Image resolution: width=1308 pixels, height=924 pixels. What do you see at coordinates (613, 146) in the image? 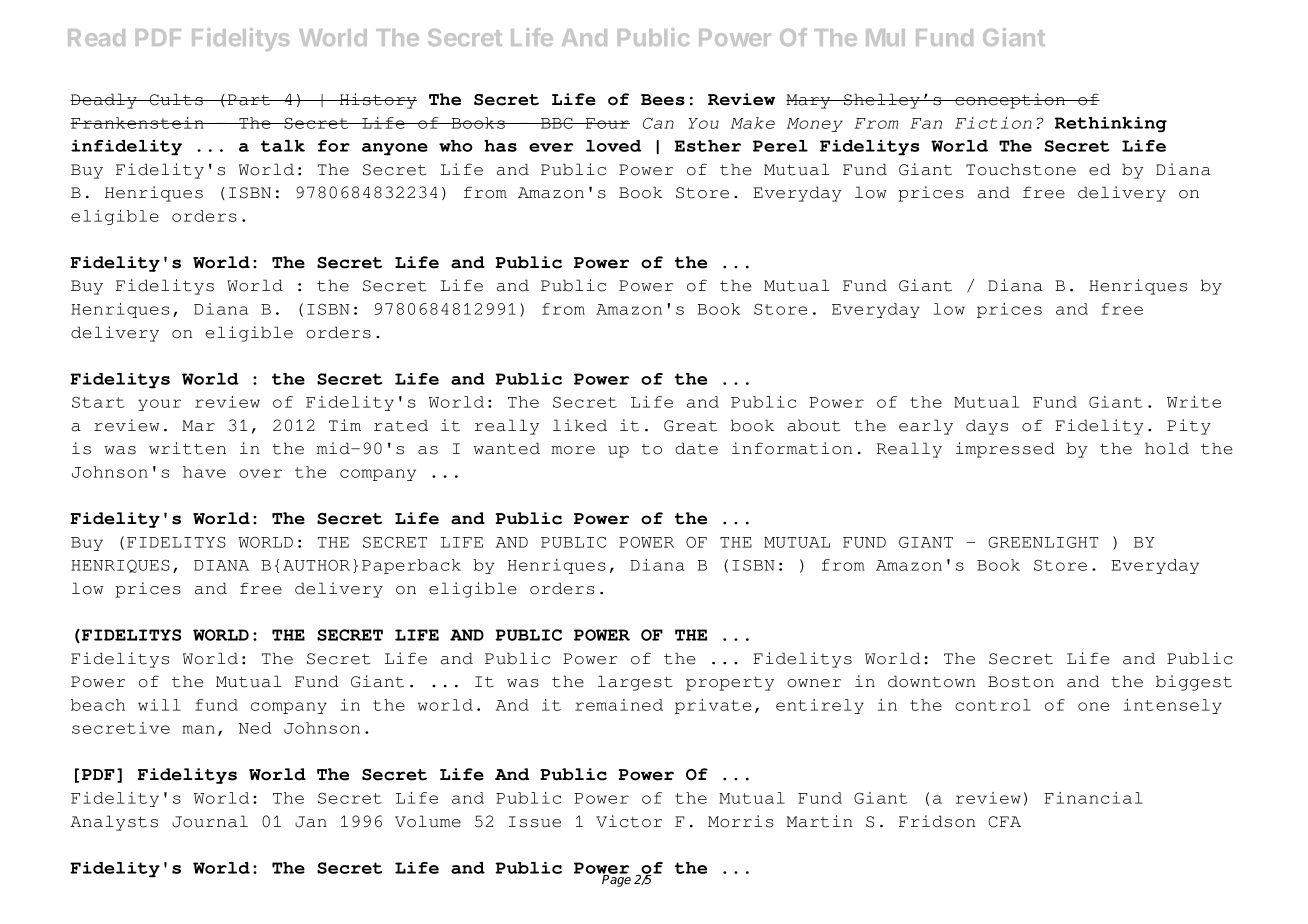
I see `loved` at bounding box center [613, 146].
